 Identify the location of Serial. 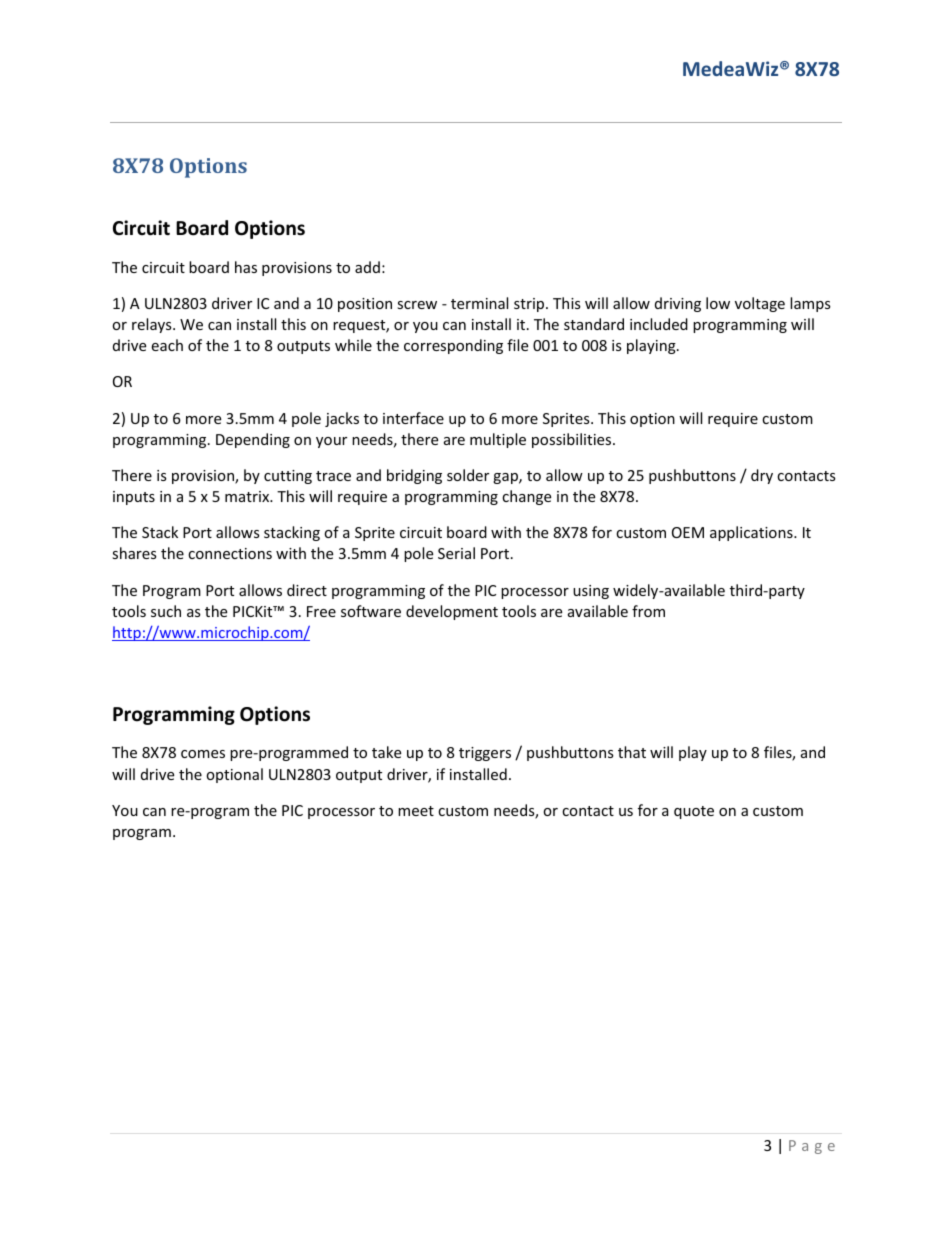
(456, 553).
